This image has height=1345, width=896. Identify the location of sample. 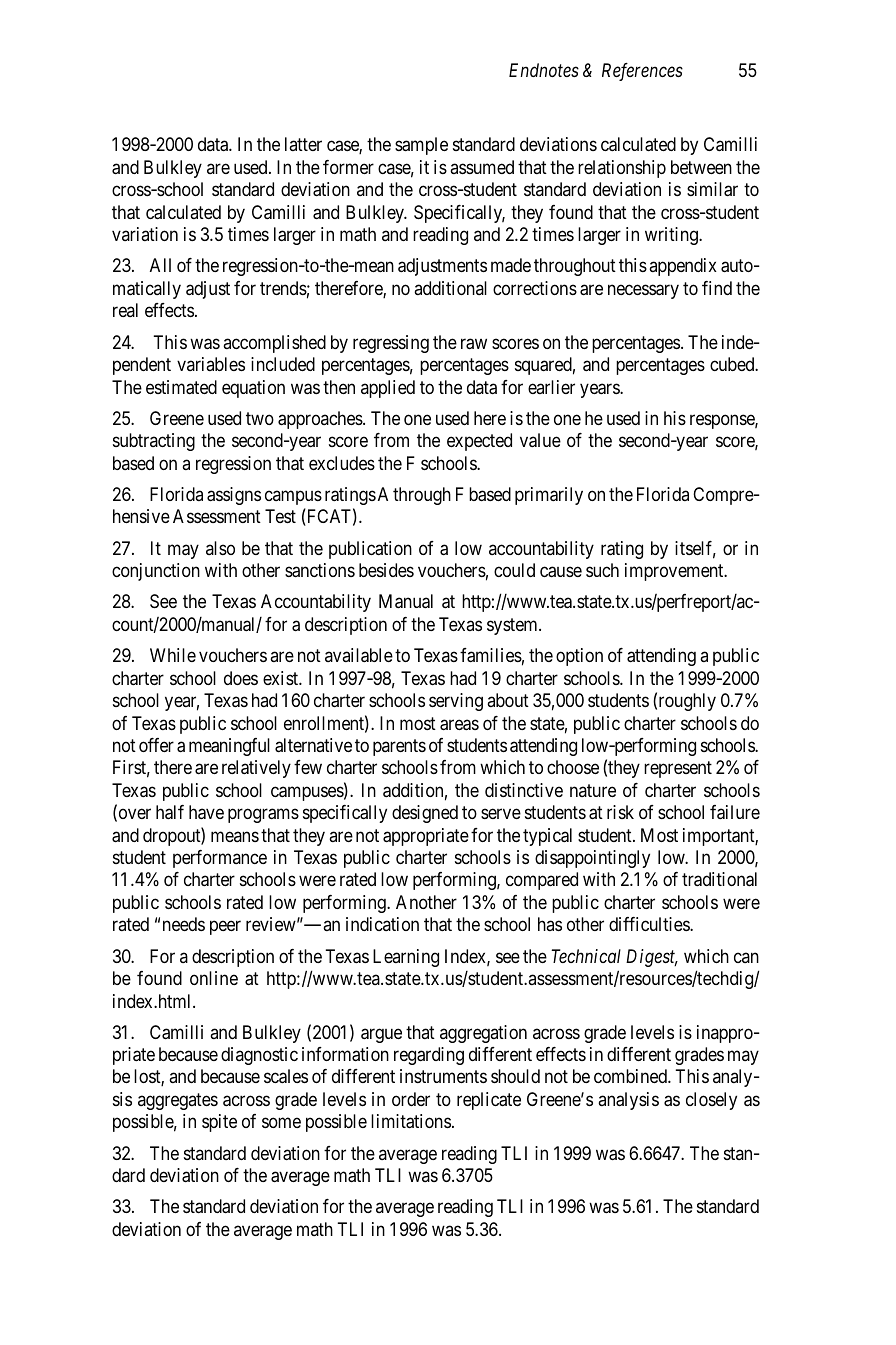
(421, 146).
